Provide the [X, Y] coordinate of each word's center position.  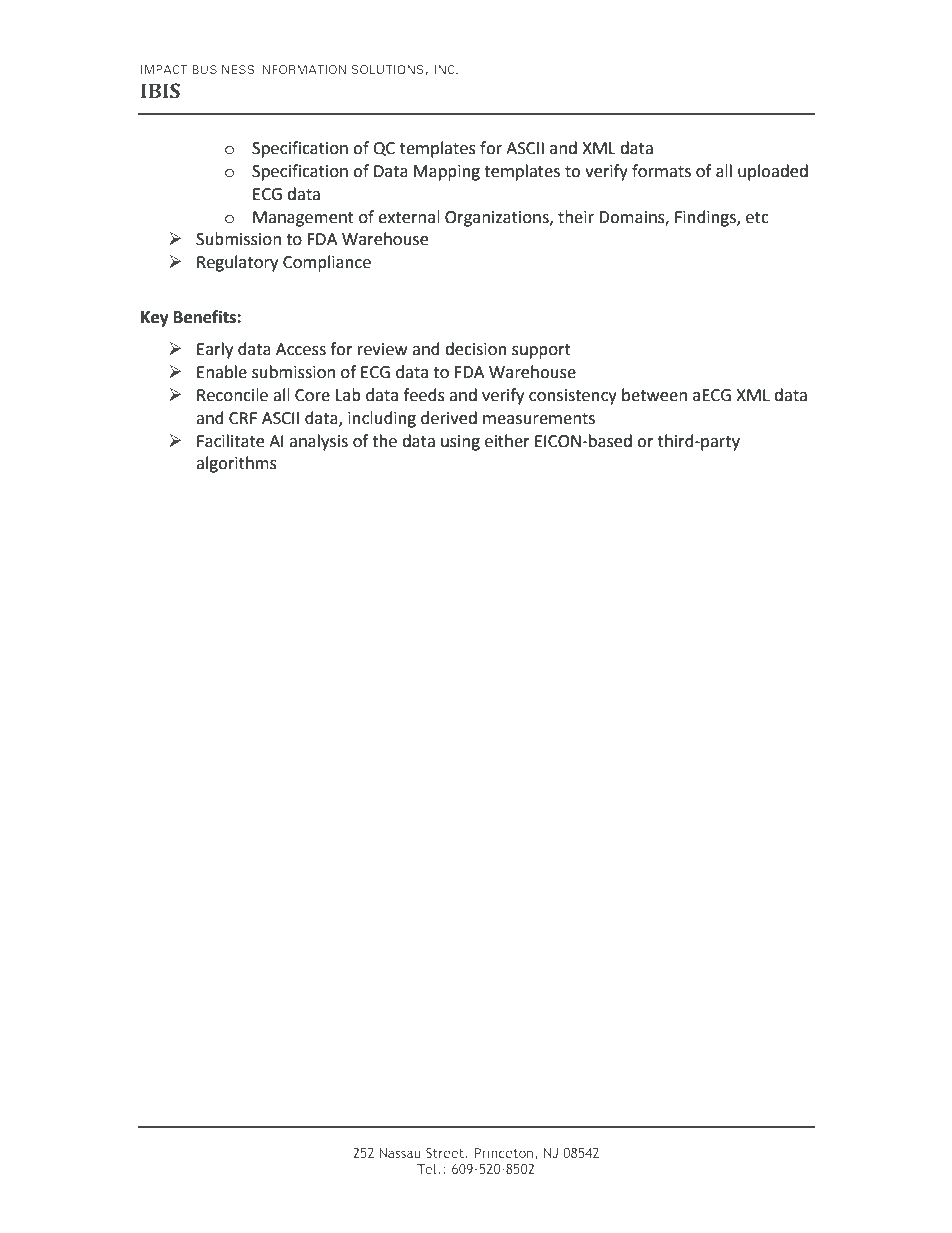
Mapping [447, 173]
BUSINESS [223, 69]
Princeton [503, 1153]
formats [661, 171]
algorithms [236, 464]
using [460, 443]
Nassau [400, 1153]
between [654, 395]
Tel [428, 1168]
